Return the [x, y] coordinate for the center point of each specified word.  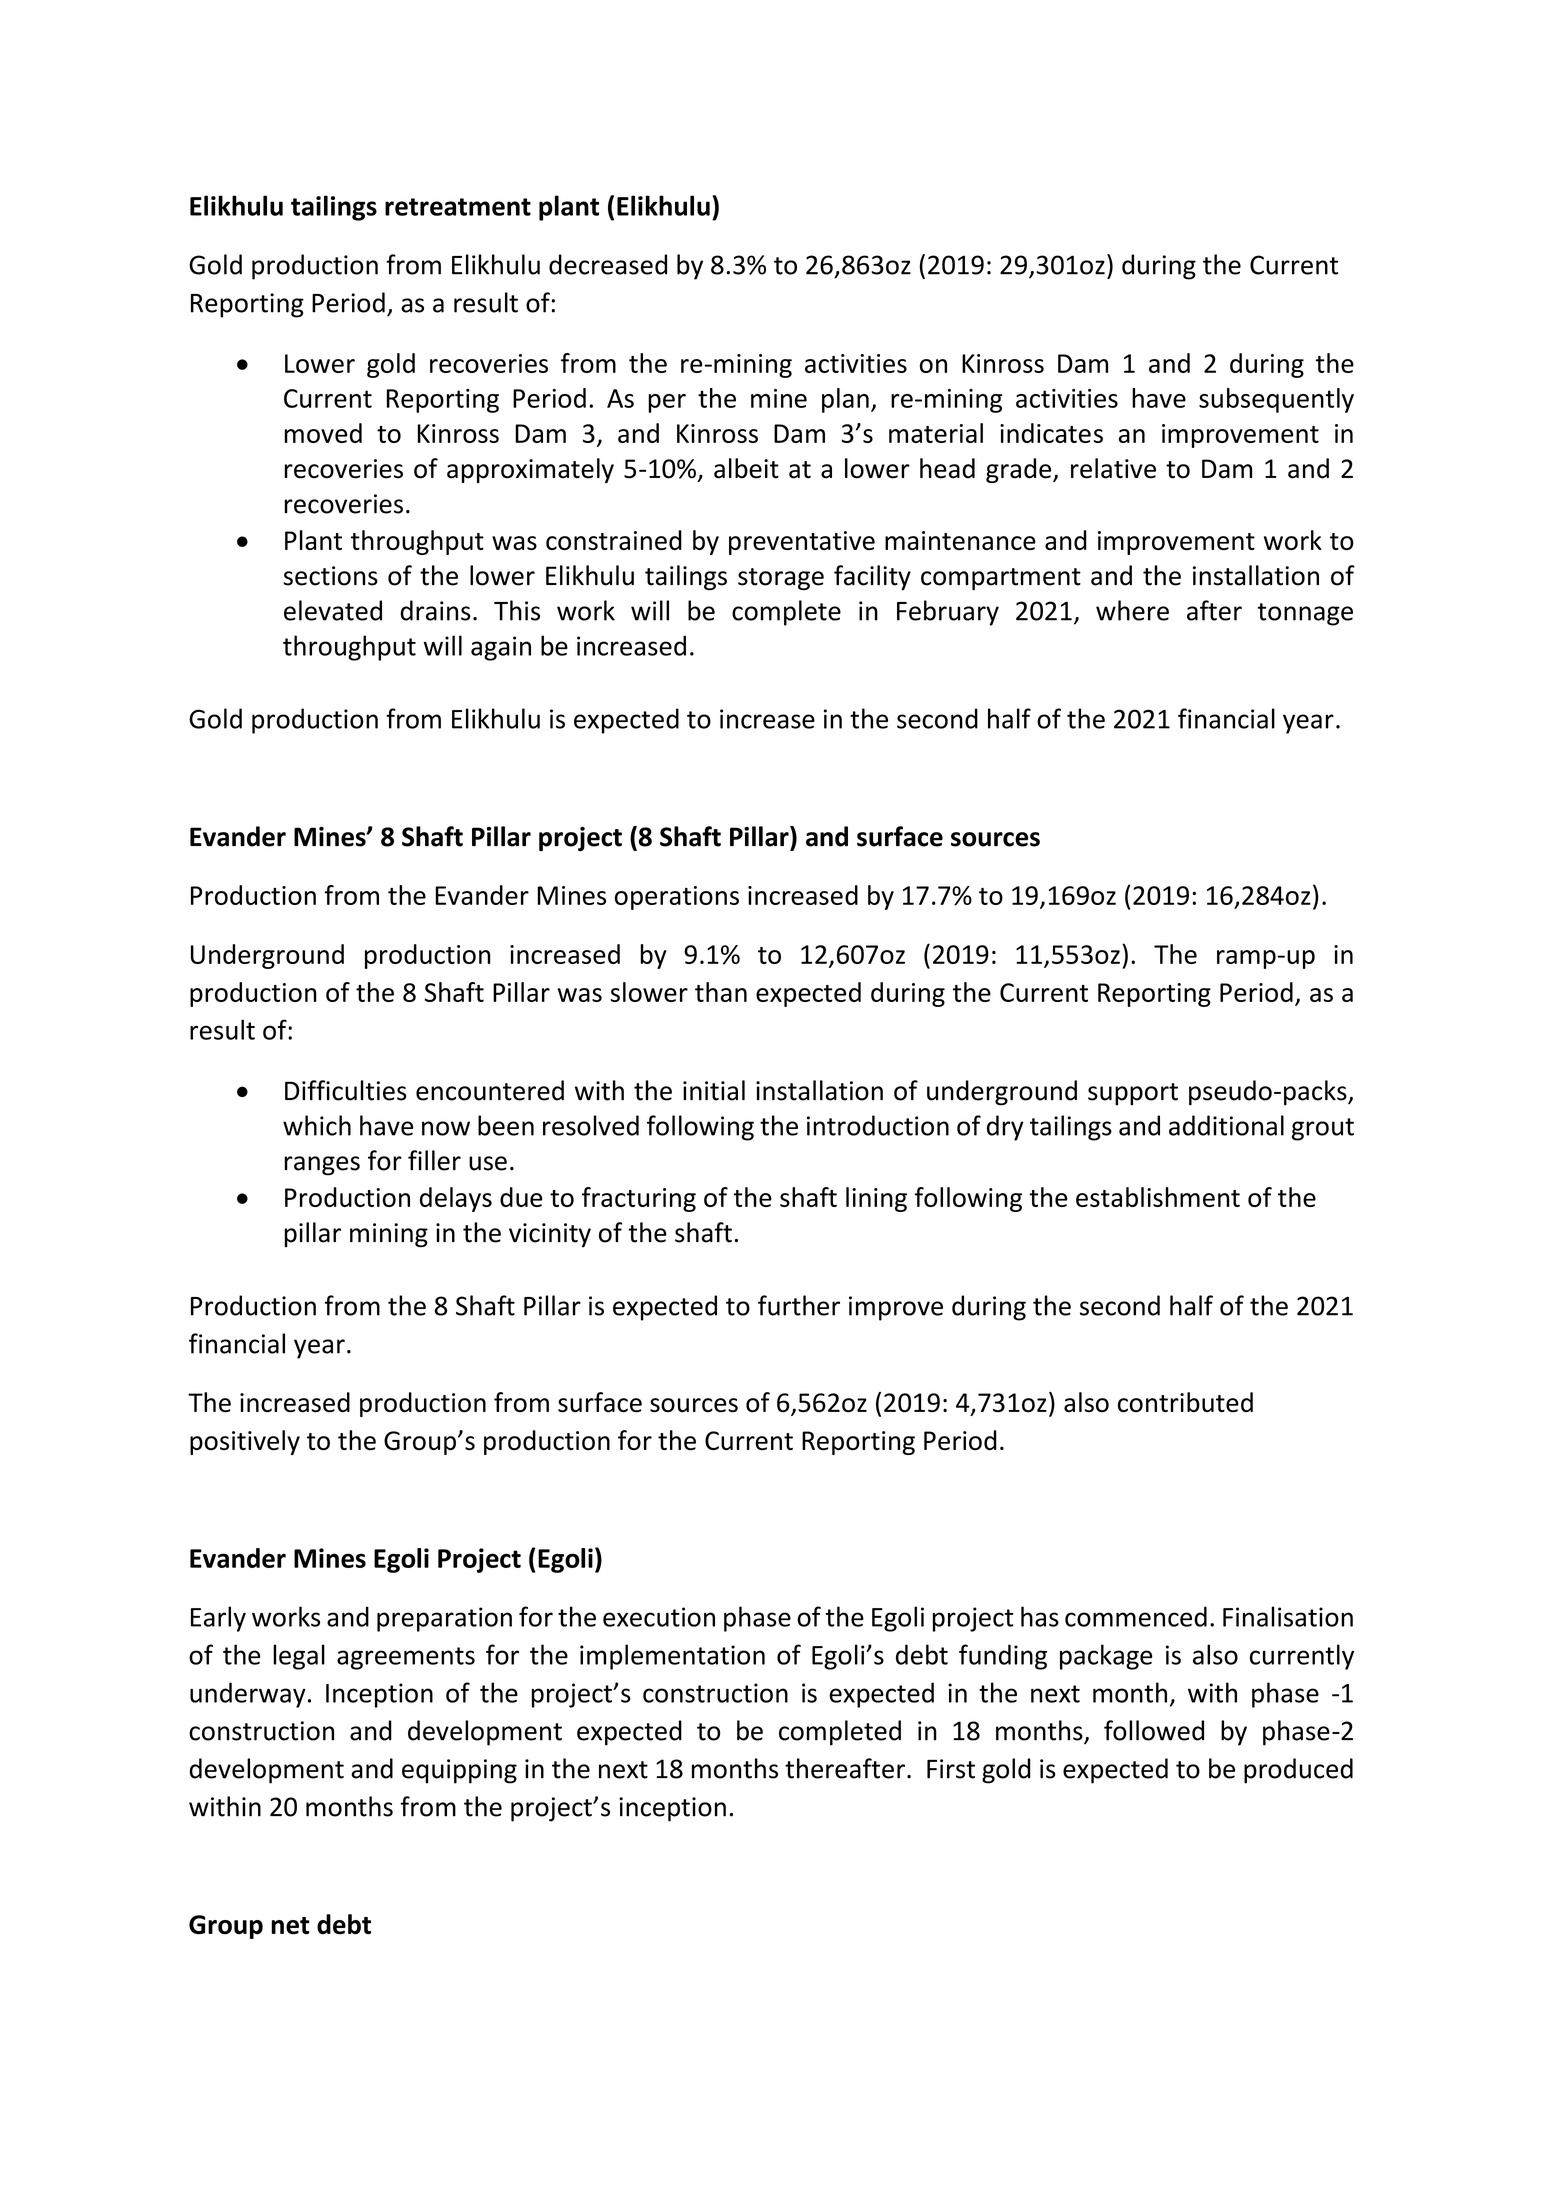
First [951, 1769]
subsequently [1276, 400]
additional [1226, 1125]
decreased [608, 264]
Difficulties [346, 1090]
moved [323, 433]
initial [714, 1090]
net [290, 1926]
